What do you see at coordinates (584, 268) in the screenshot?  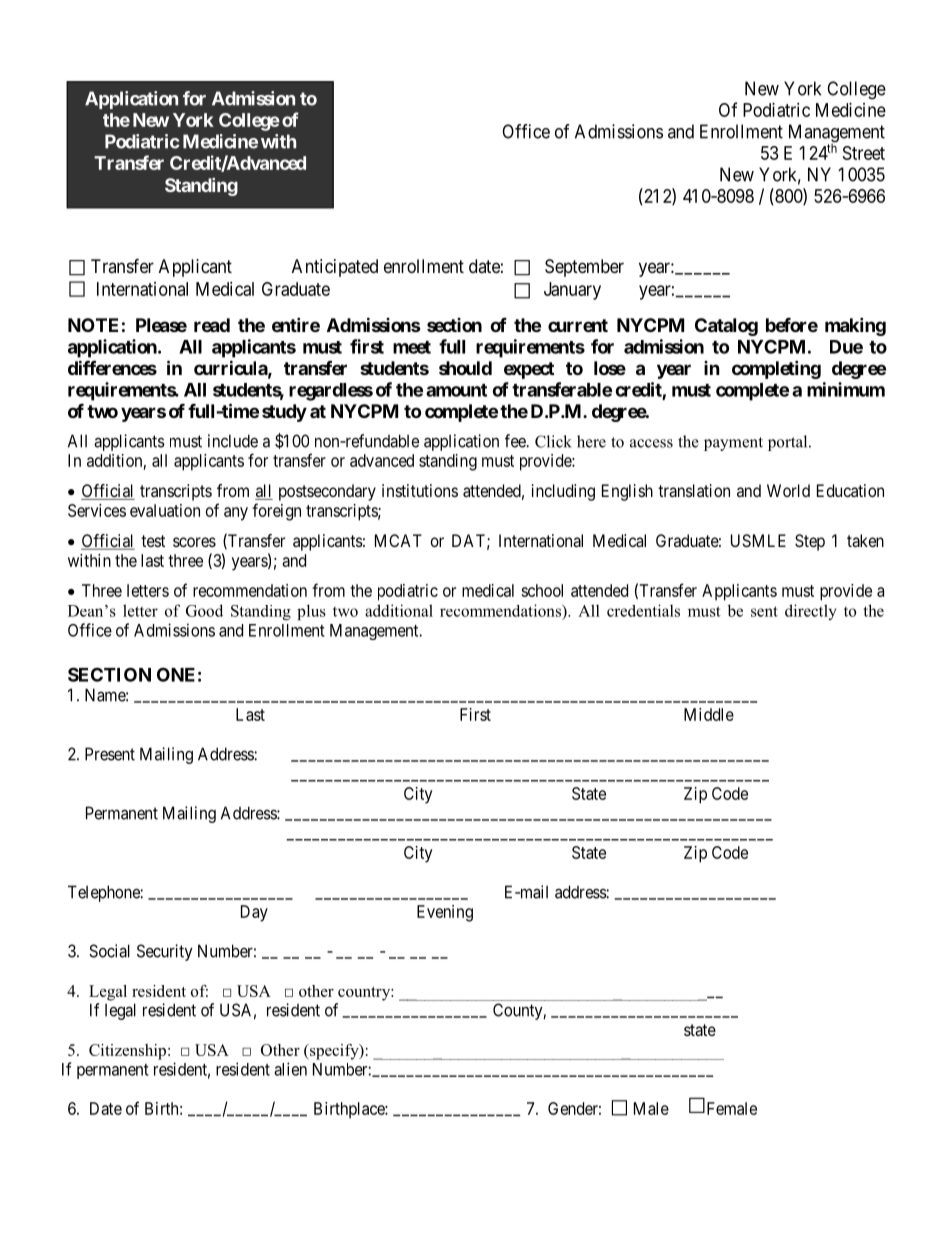 I see `September` at bounding box center [584, 268].
